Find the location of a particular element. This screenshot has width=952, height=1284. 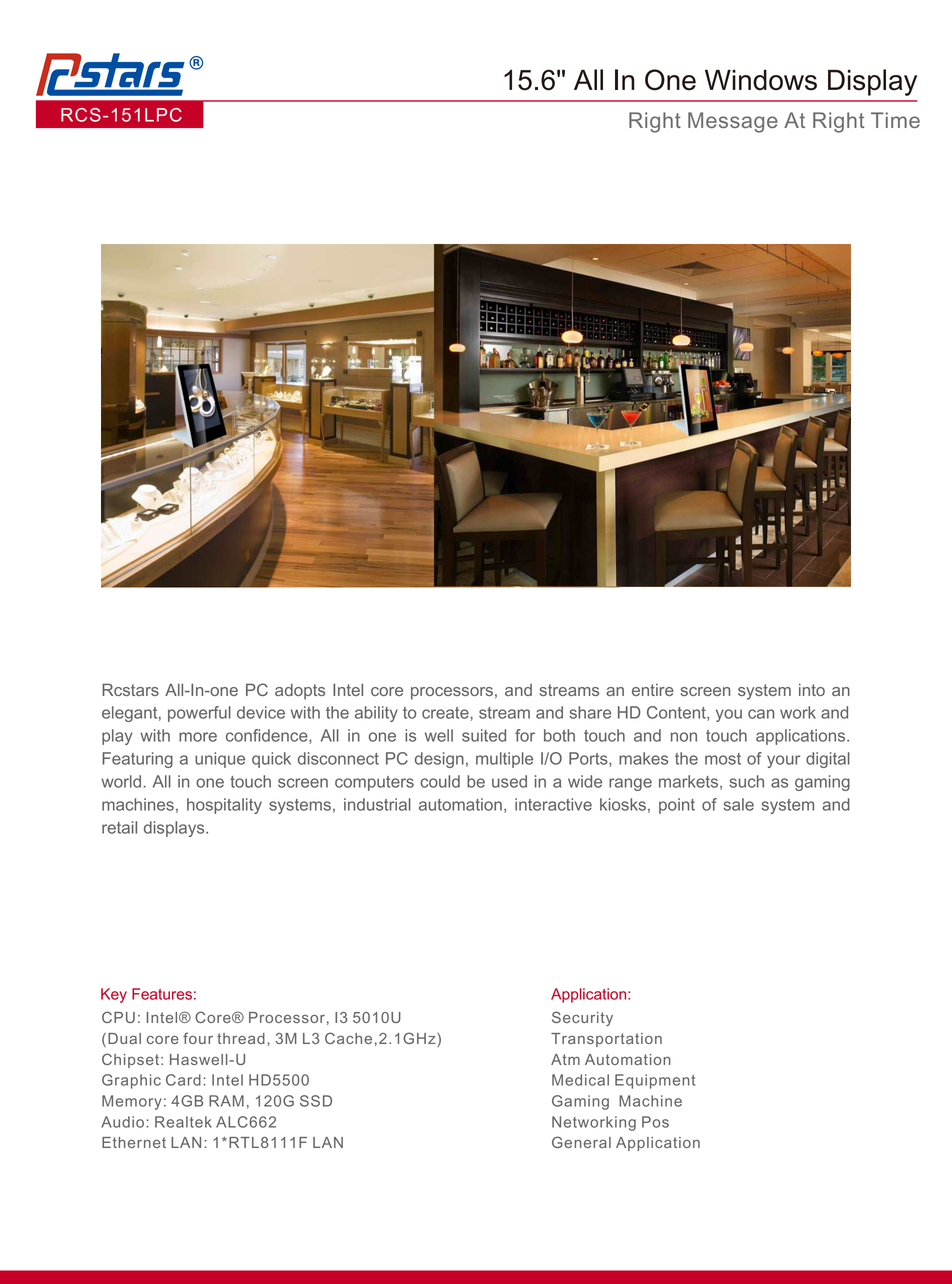

into is located at coordinates (812, 690).
